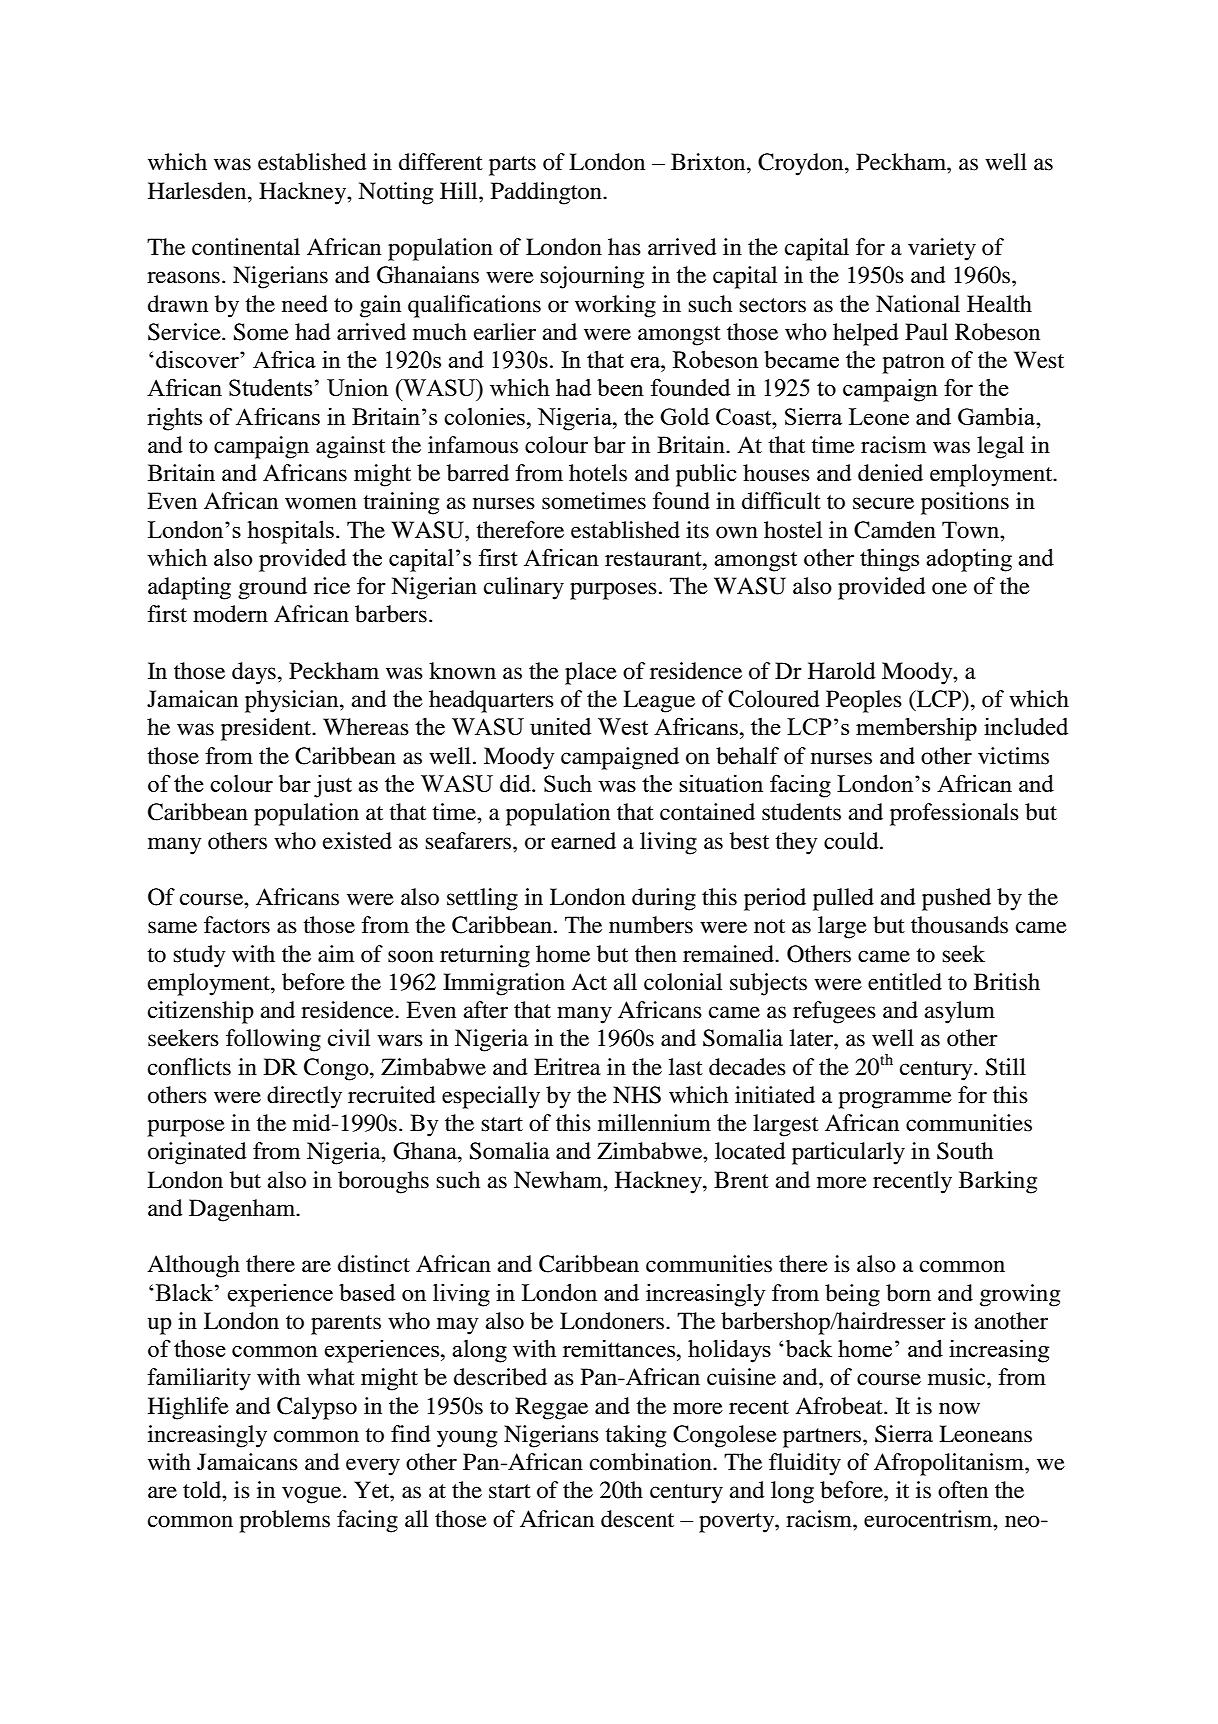 The height and width of the image is (1724, 1218). Describe the element at coordinates (313, 1495) in the image. I see `vogue` at that location.
